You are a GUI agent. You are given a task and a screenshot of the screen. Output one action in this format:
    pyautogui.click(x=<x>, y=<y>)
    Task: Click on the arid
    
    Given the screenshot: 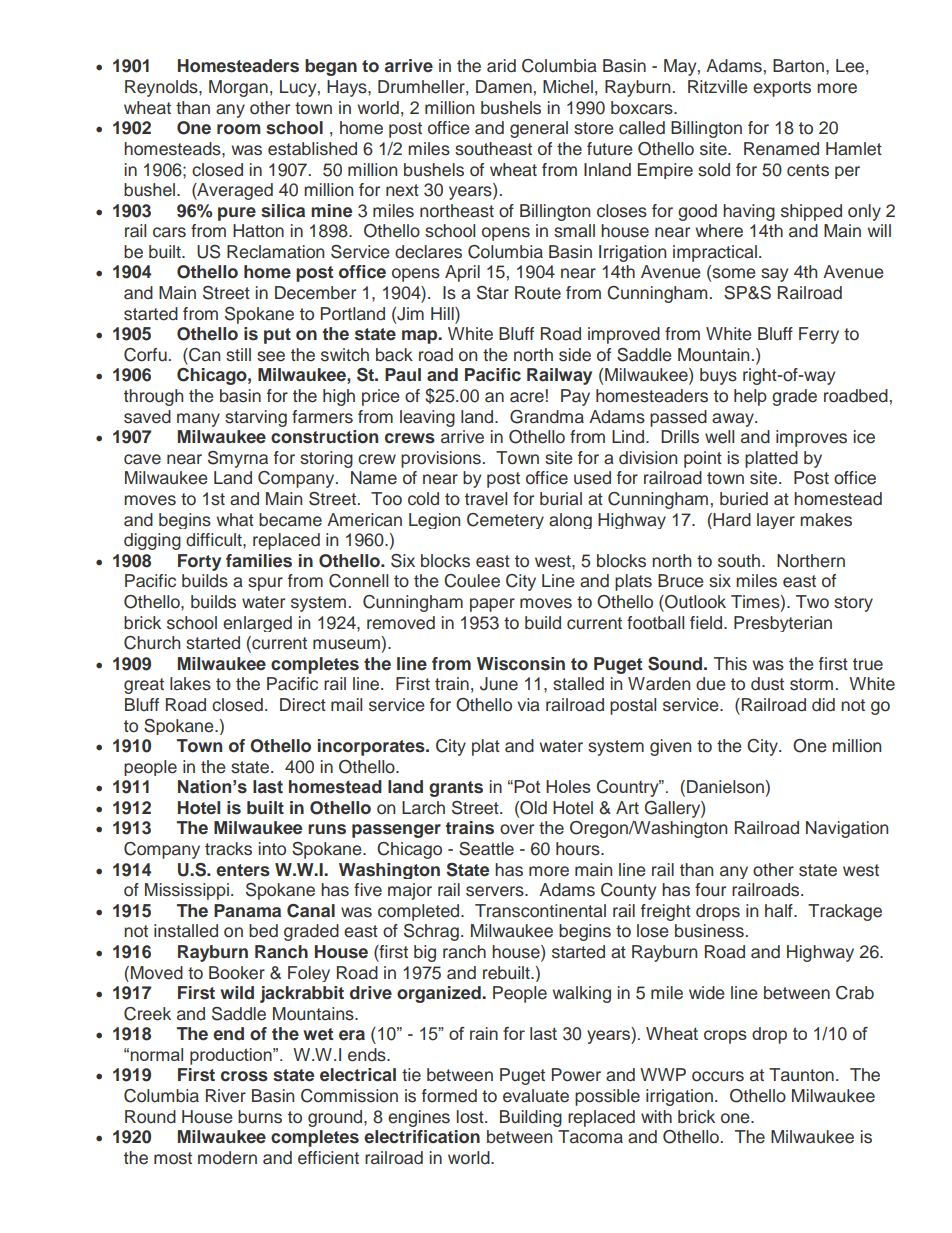 What is the action you would take?
    pyautogui.click(x=501, y=66)
